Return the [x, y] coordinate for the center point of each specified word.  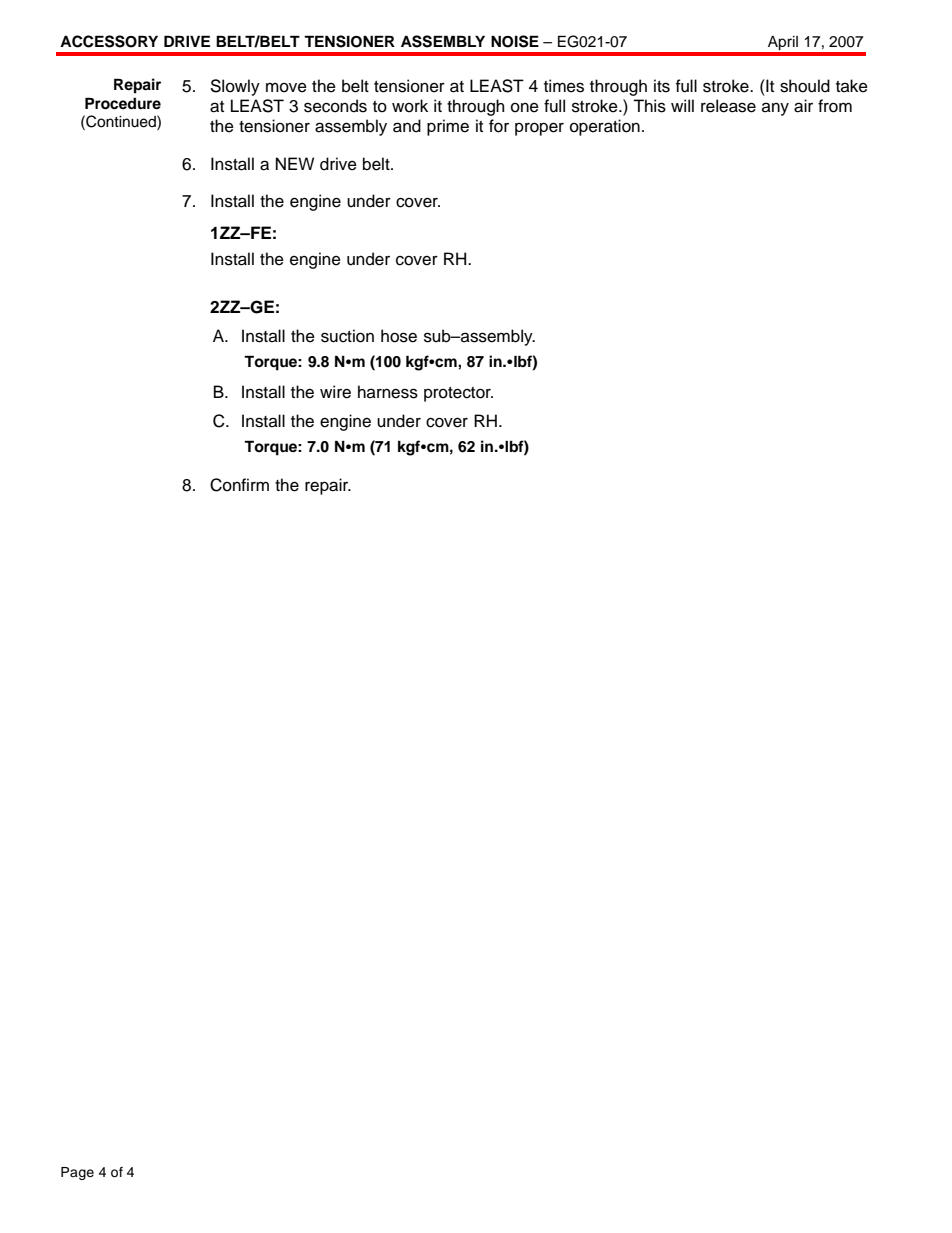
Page [77, 1173]
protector [458, 394]
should [805, 86]
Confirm [239, 485]
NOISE [515, 41]
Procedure [123, 103]
